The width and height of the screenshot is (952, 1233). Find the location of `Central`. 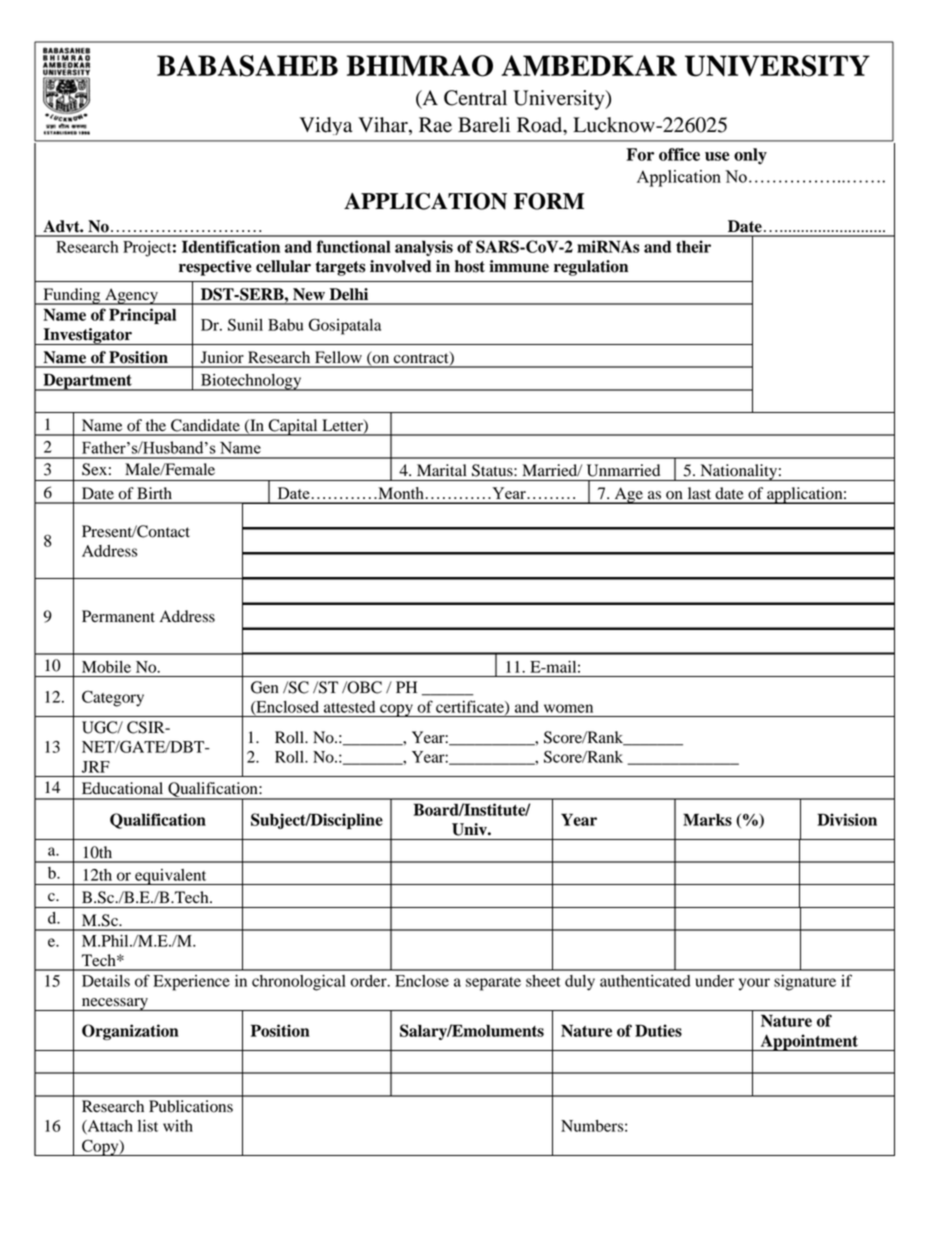

Central is located at coordinates (475, 98).
